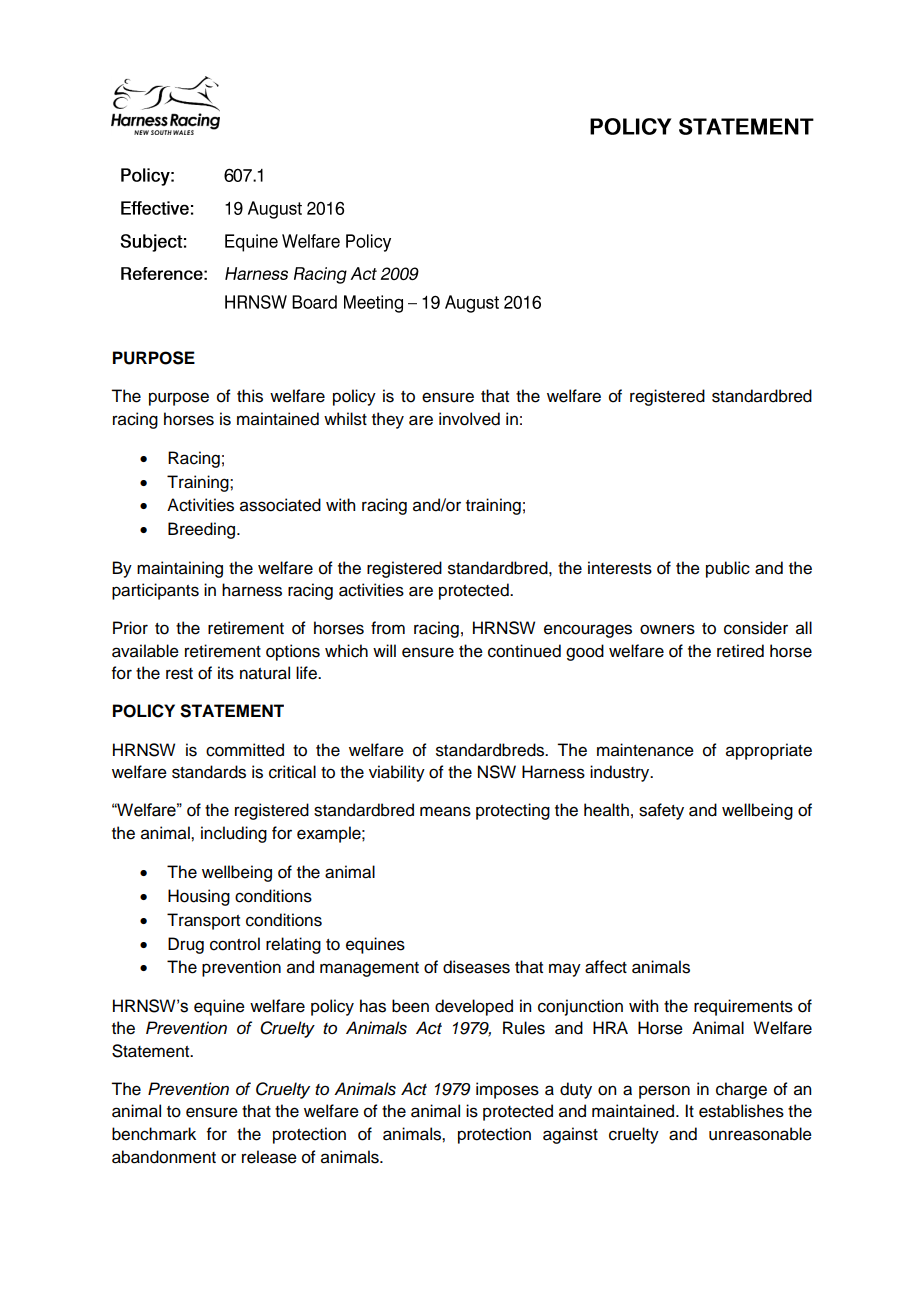  What do you see at coordinates (476, 967) in the document?
I see `diseases` at bounding box center [476, 967].
